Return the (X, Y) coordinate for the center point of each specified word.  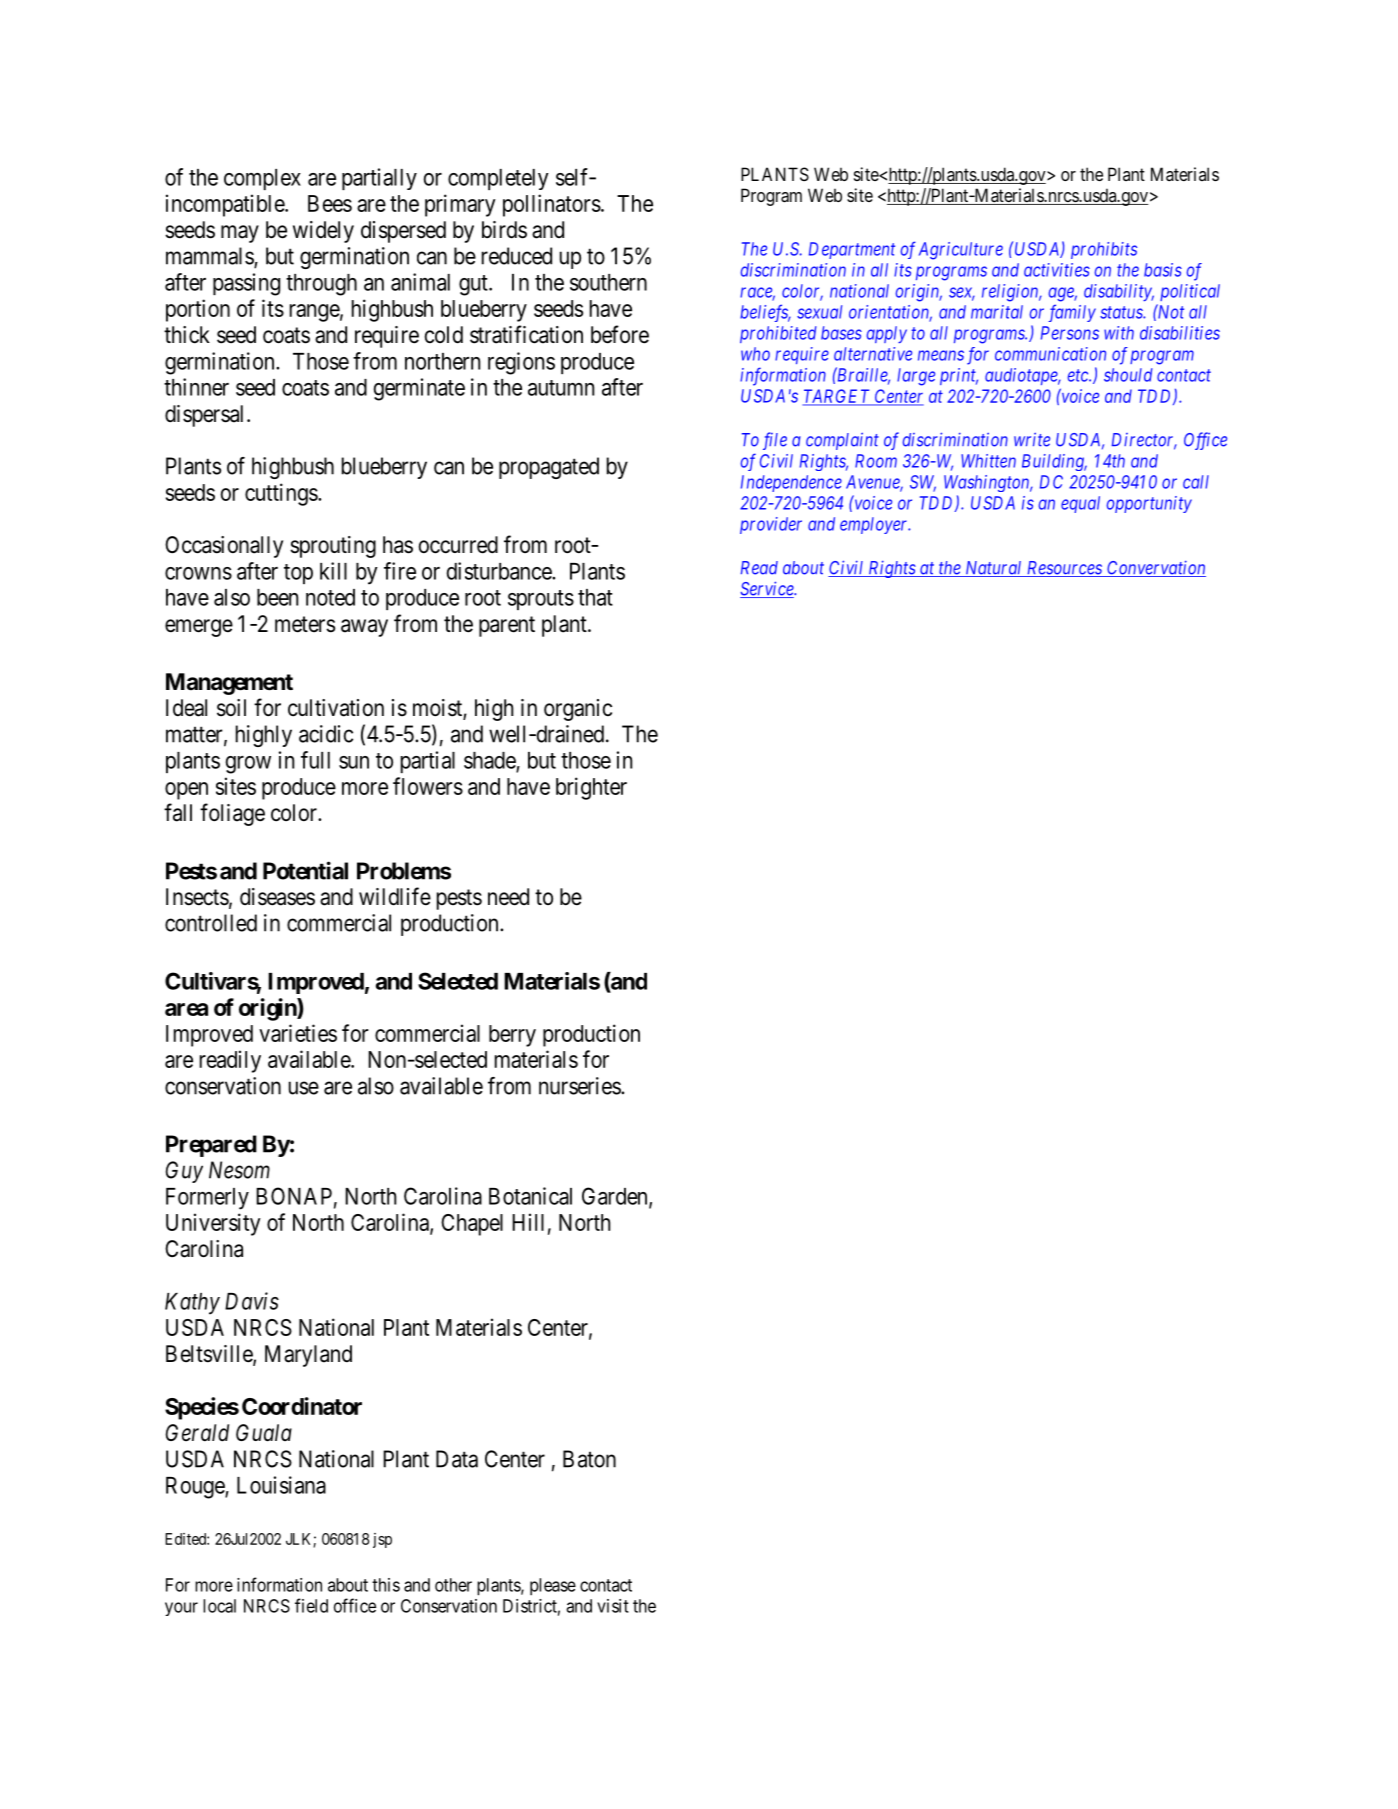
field (311, 1605)
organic (578, 710)
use (304, 1088)
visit (613, 1606)
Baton (589, 1459)
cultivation (336, 708)
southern (608, 282)
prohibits (1104, 250)
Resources (1064, 569)
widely (323, 232)
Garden (616, 1197)
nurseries (580, 1086)
